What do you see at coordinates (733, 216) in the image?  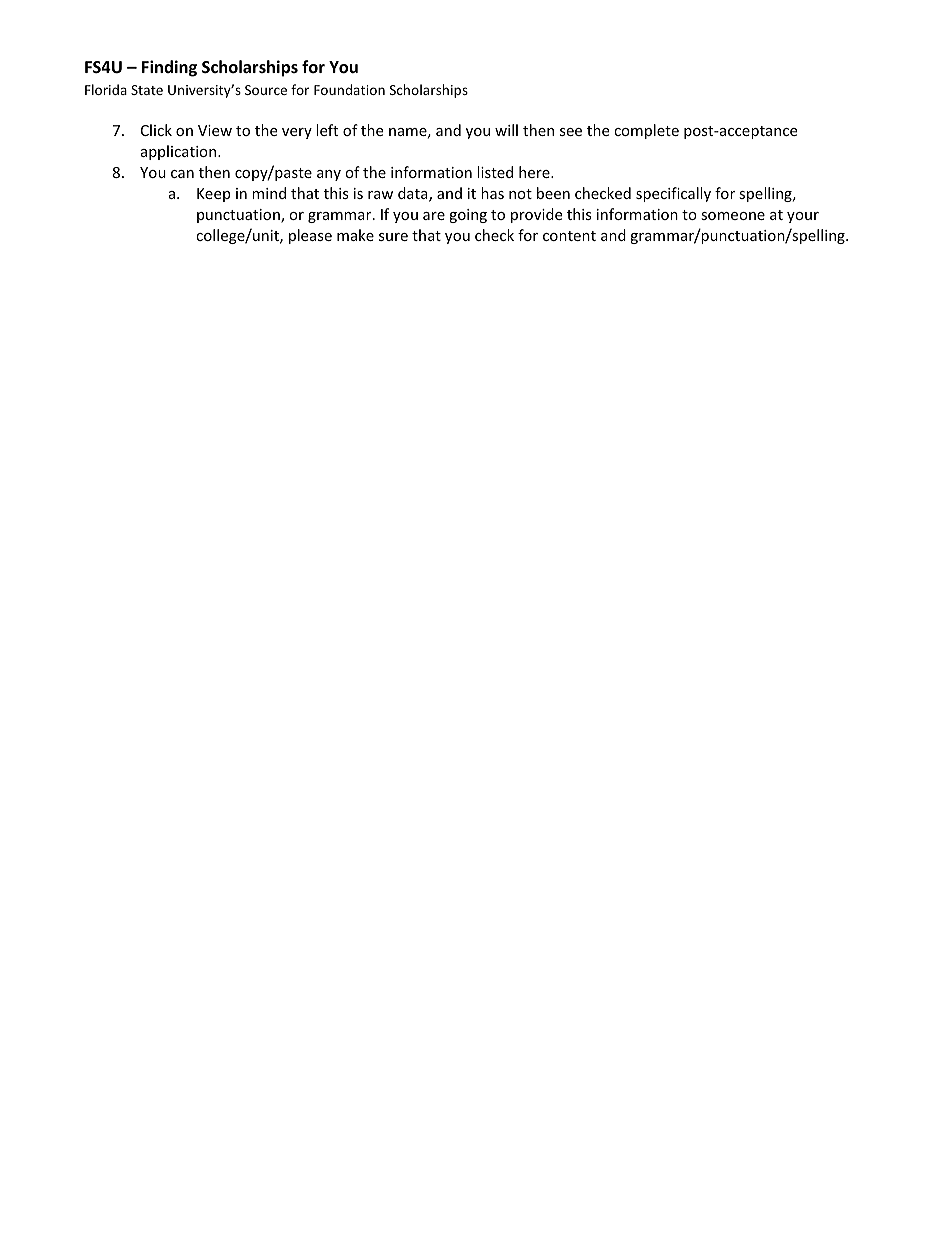 I see `someone` at bounding box center [733, 216].
